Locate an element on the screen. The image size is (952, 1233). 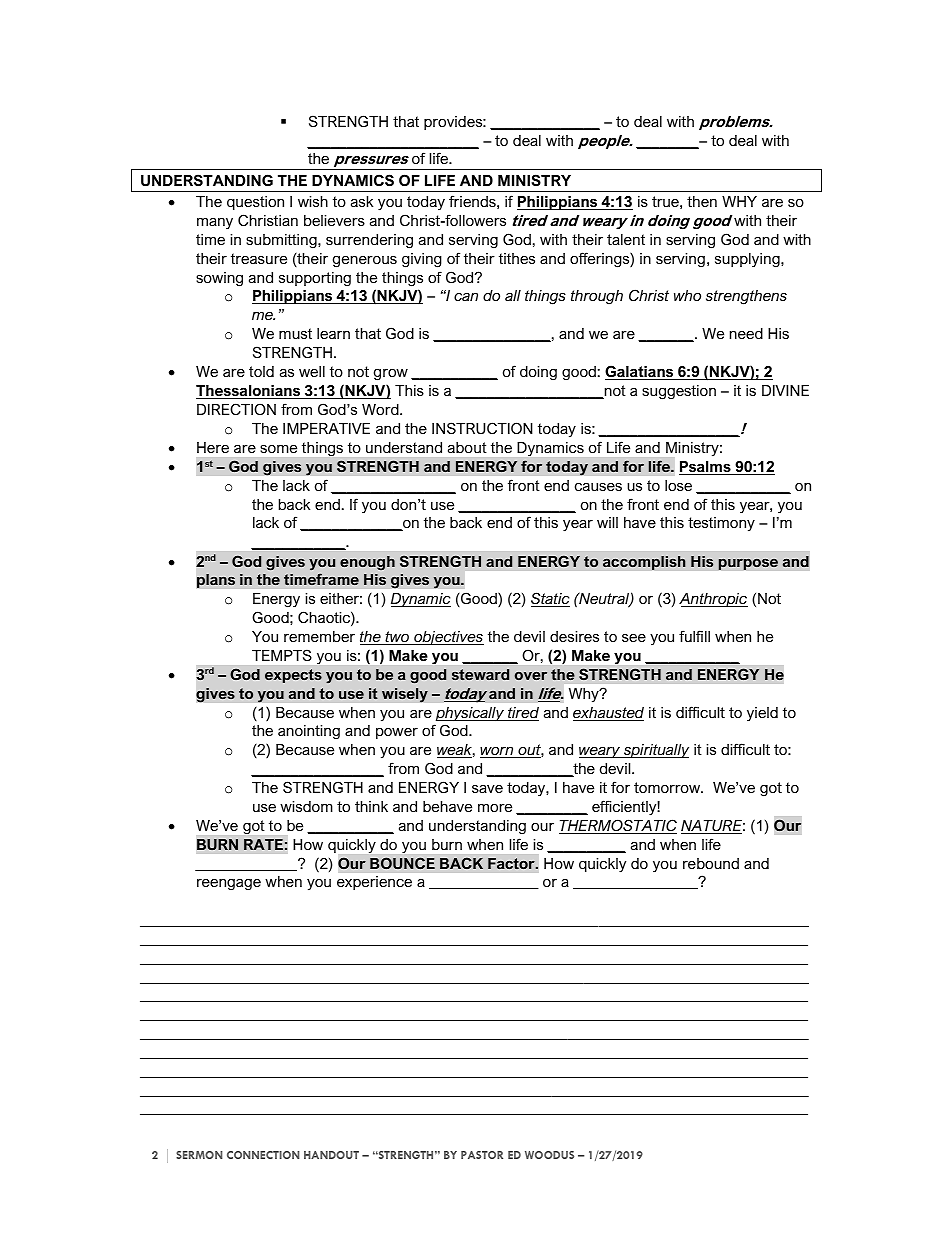
fulfill is located at coordinates (694, 636).
